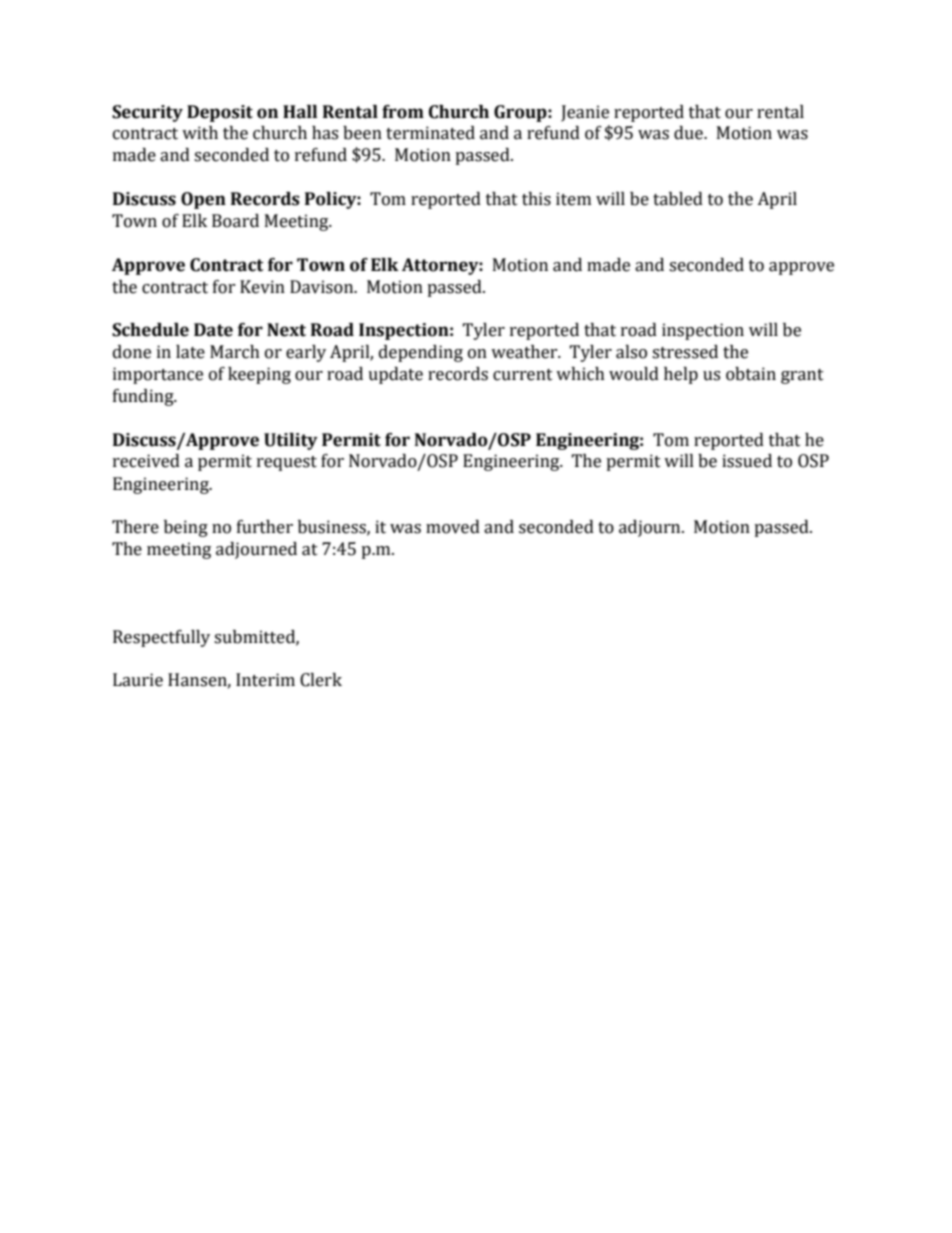  Describe the element at coordinates (186, 528) in the page. I see `being` at that location.
